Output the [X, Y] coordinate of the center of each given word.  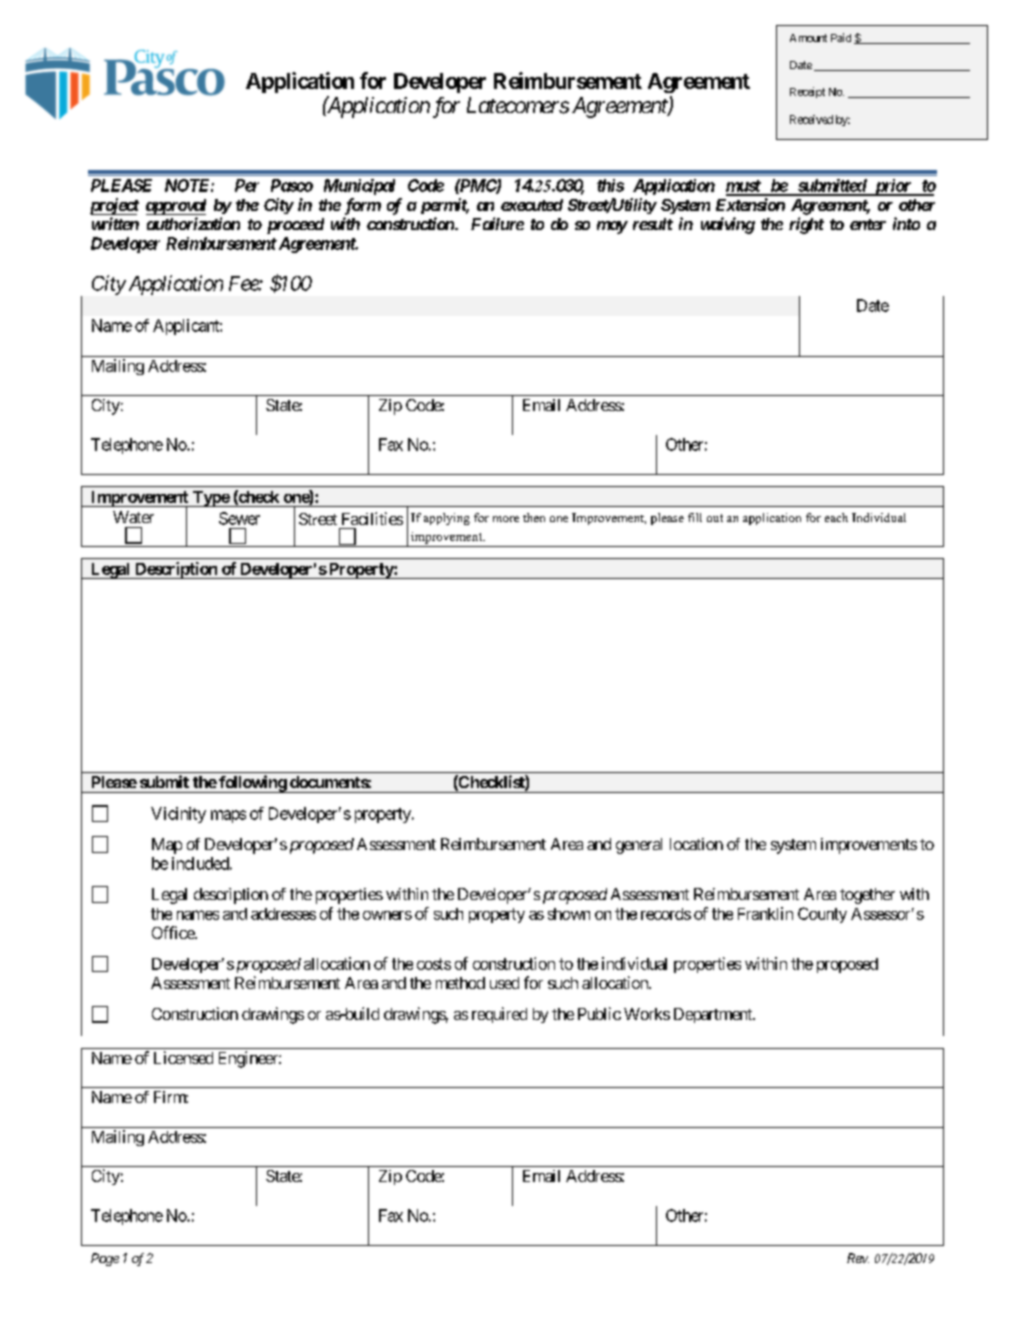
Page [105, 1259]
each [836, 517]
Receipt [807, 92]
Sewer [239, 518]
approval [176, 207]
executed [532, 205]
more [506, 519]
